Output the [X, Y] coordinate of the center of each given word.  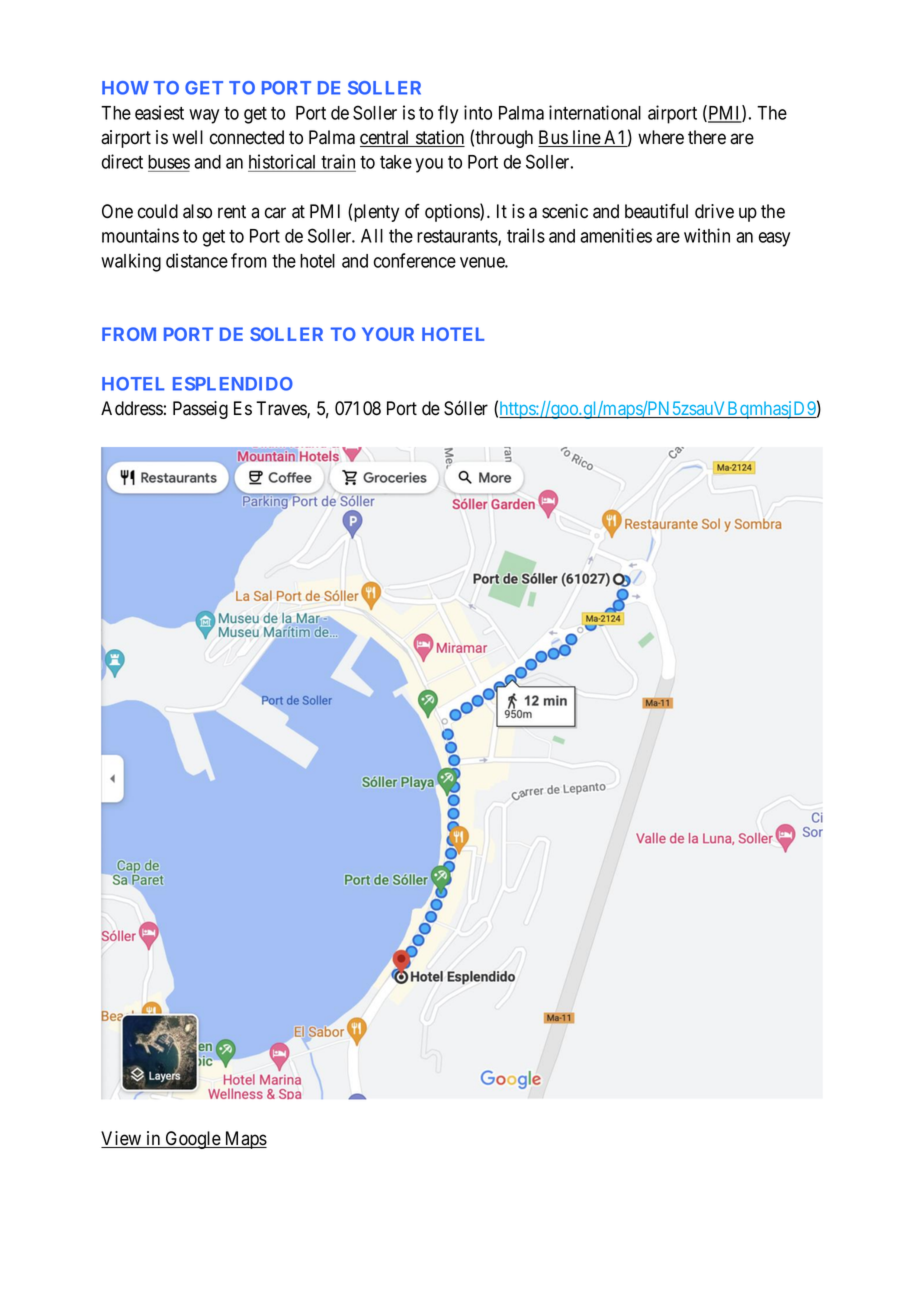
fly [448, 114]
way [204, 116]
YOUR [388, 334]
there [707, 137]
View [122, 1139]
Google [193, 1140]
